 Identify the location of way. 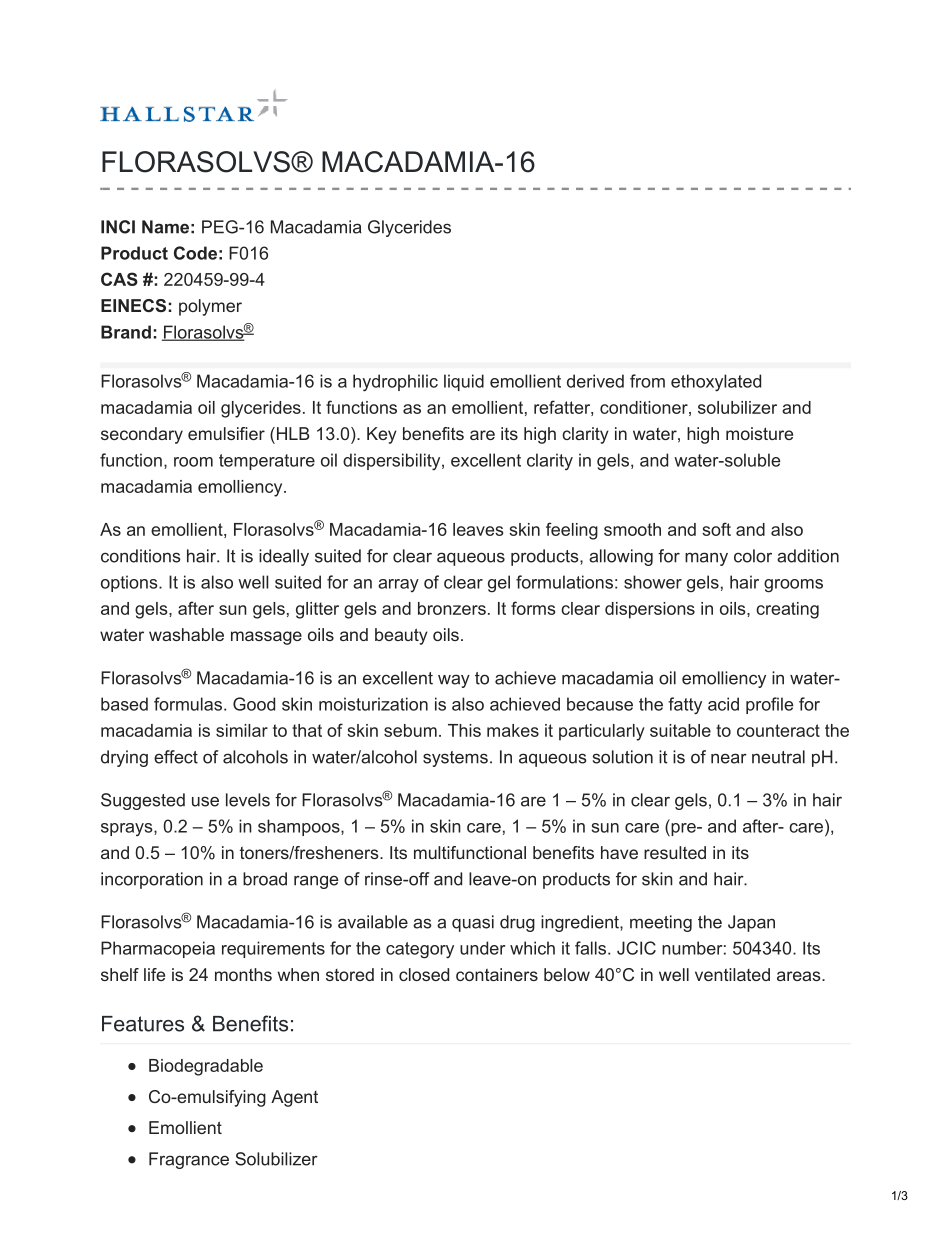
(454, 681).
